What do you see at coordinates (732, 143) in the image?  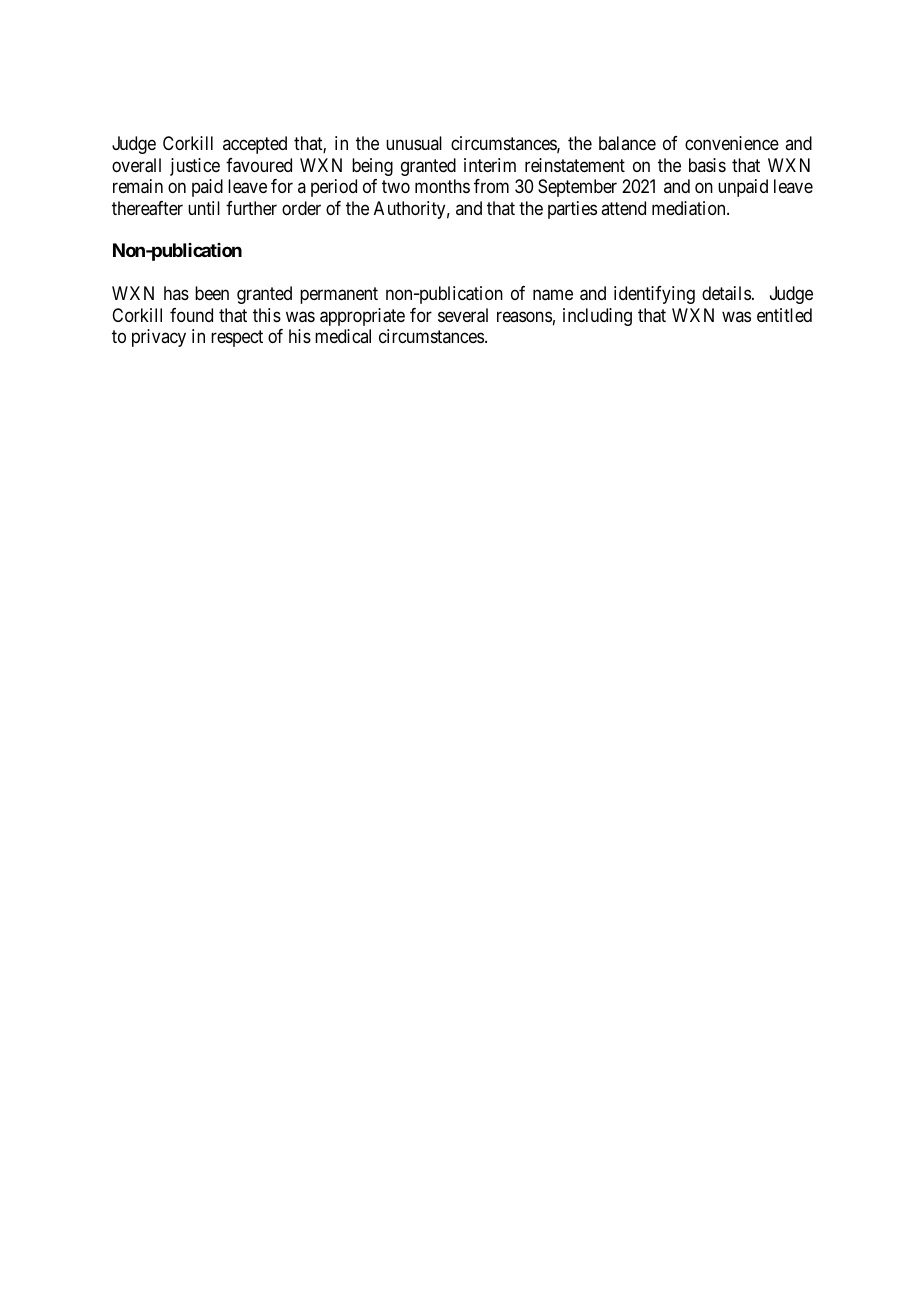 I see `convenience` at bounding box center [732, 143].
